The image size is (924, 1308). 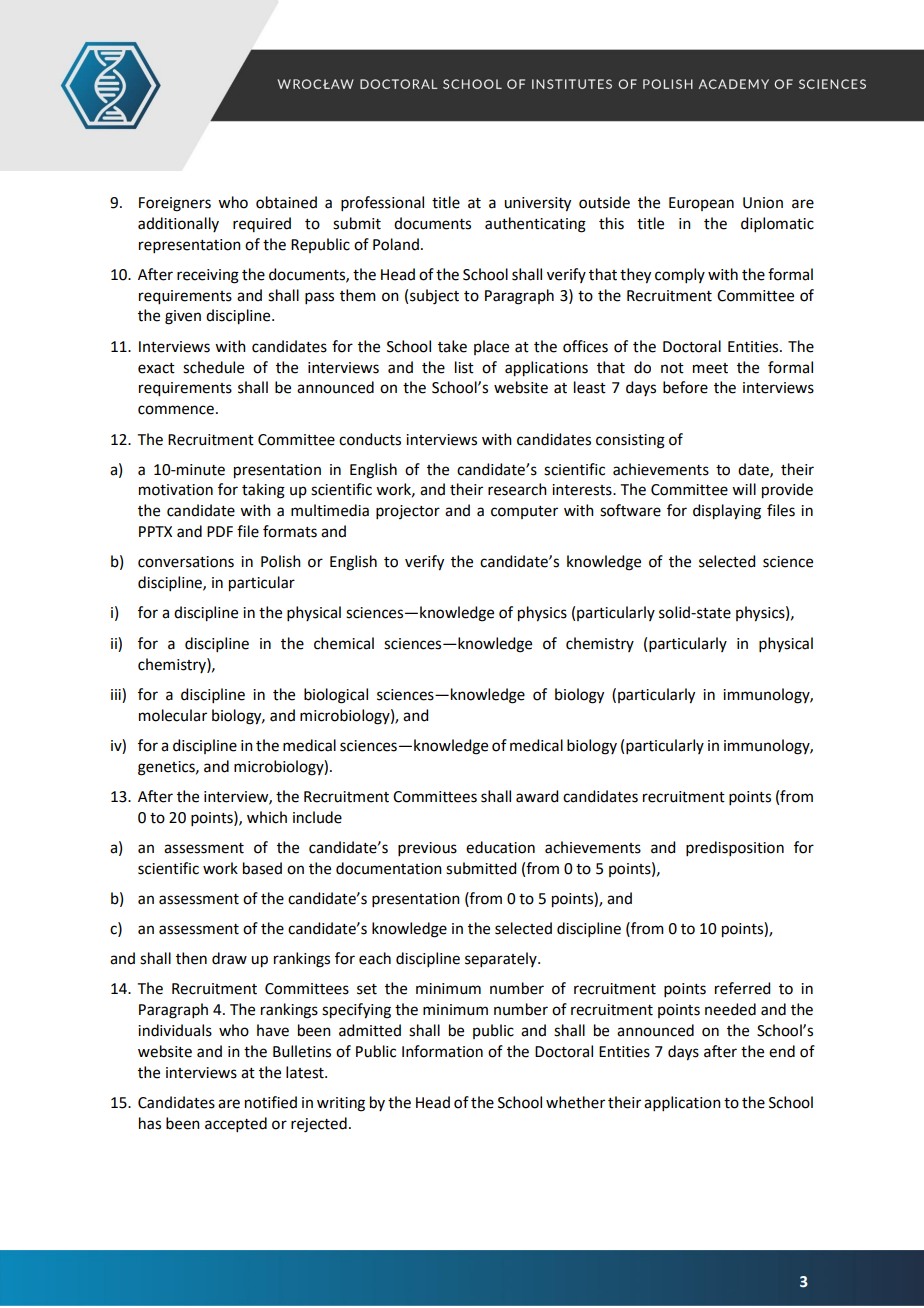 What do you see at coordinates (344, 643) in the document?
I see `chemical` at bounding box center [344, 643].
